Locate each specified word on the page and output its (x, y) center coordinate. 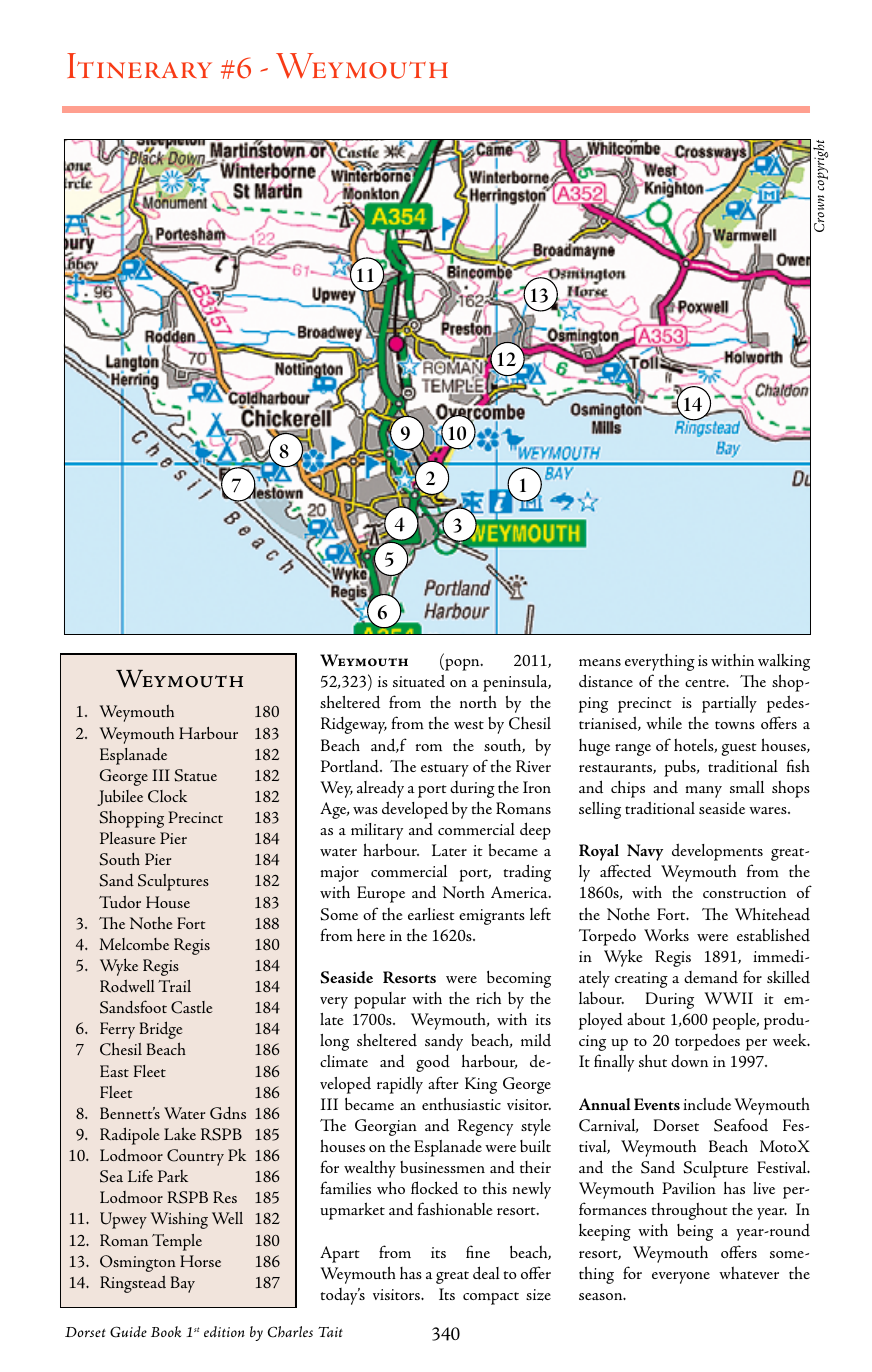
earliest (431, 914)
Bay (183, 1284)
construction (744, 892)
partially (729, 704)
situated (419, 680)
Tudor (120, 901)
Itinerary (139, 66)
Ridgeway (354, 725)
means (600, 662)
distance (606, 681)
